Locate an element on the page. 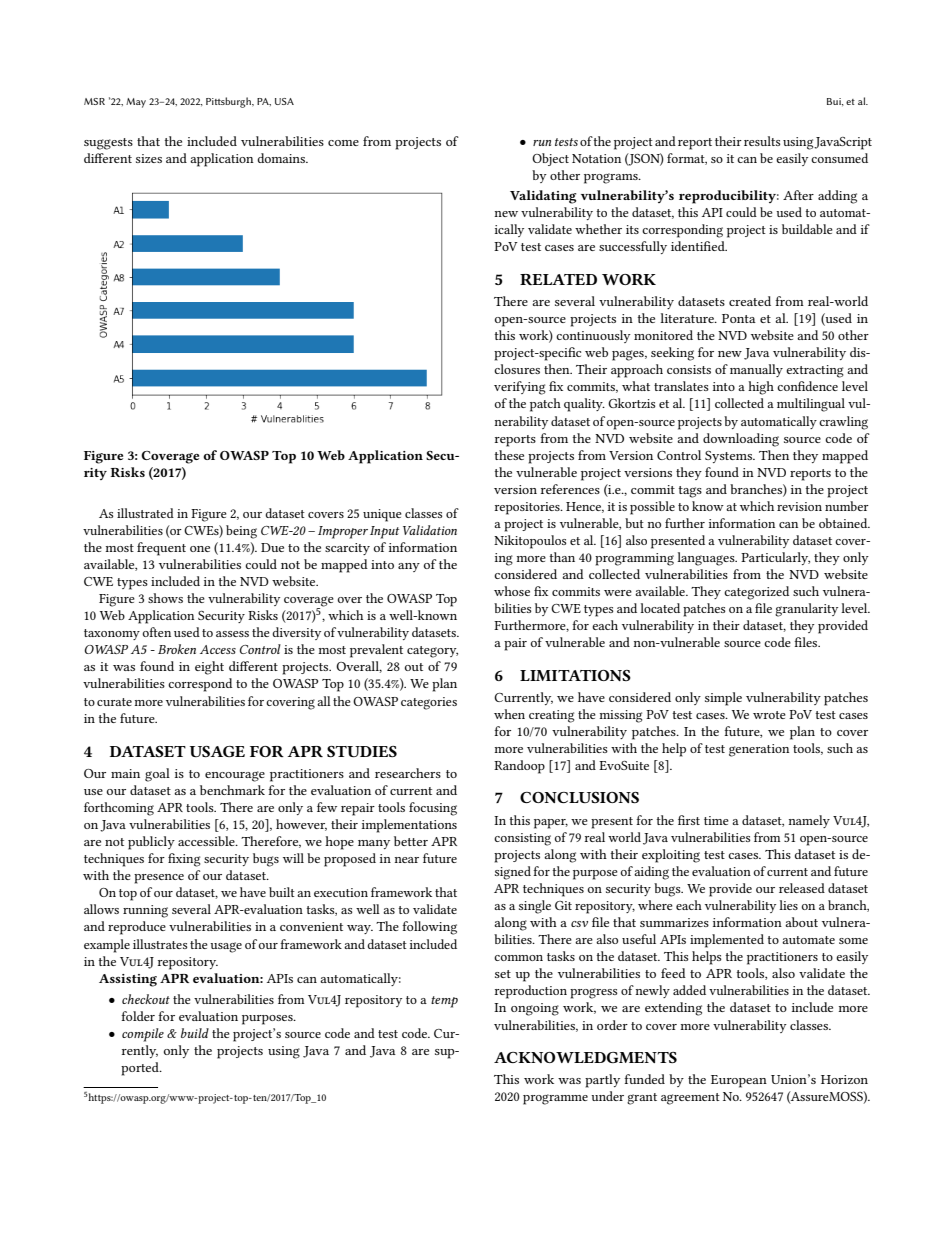 Image resolution: width=952 pixels, height=1233 pixels. illustrated is located at coordinates (145, 513).
